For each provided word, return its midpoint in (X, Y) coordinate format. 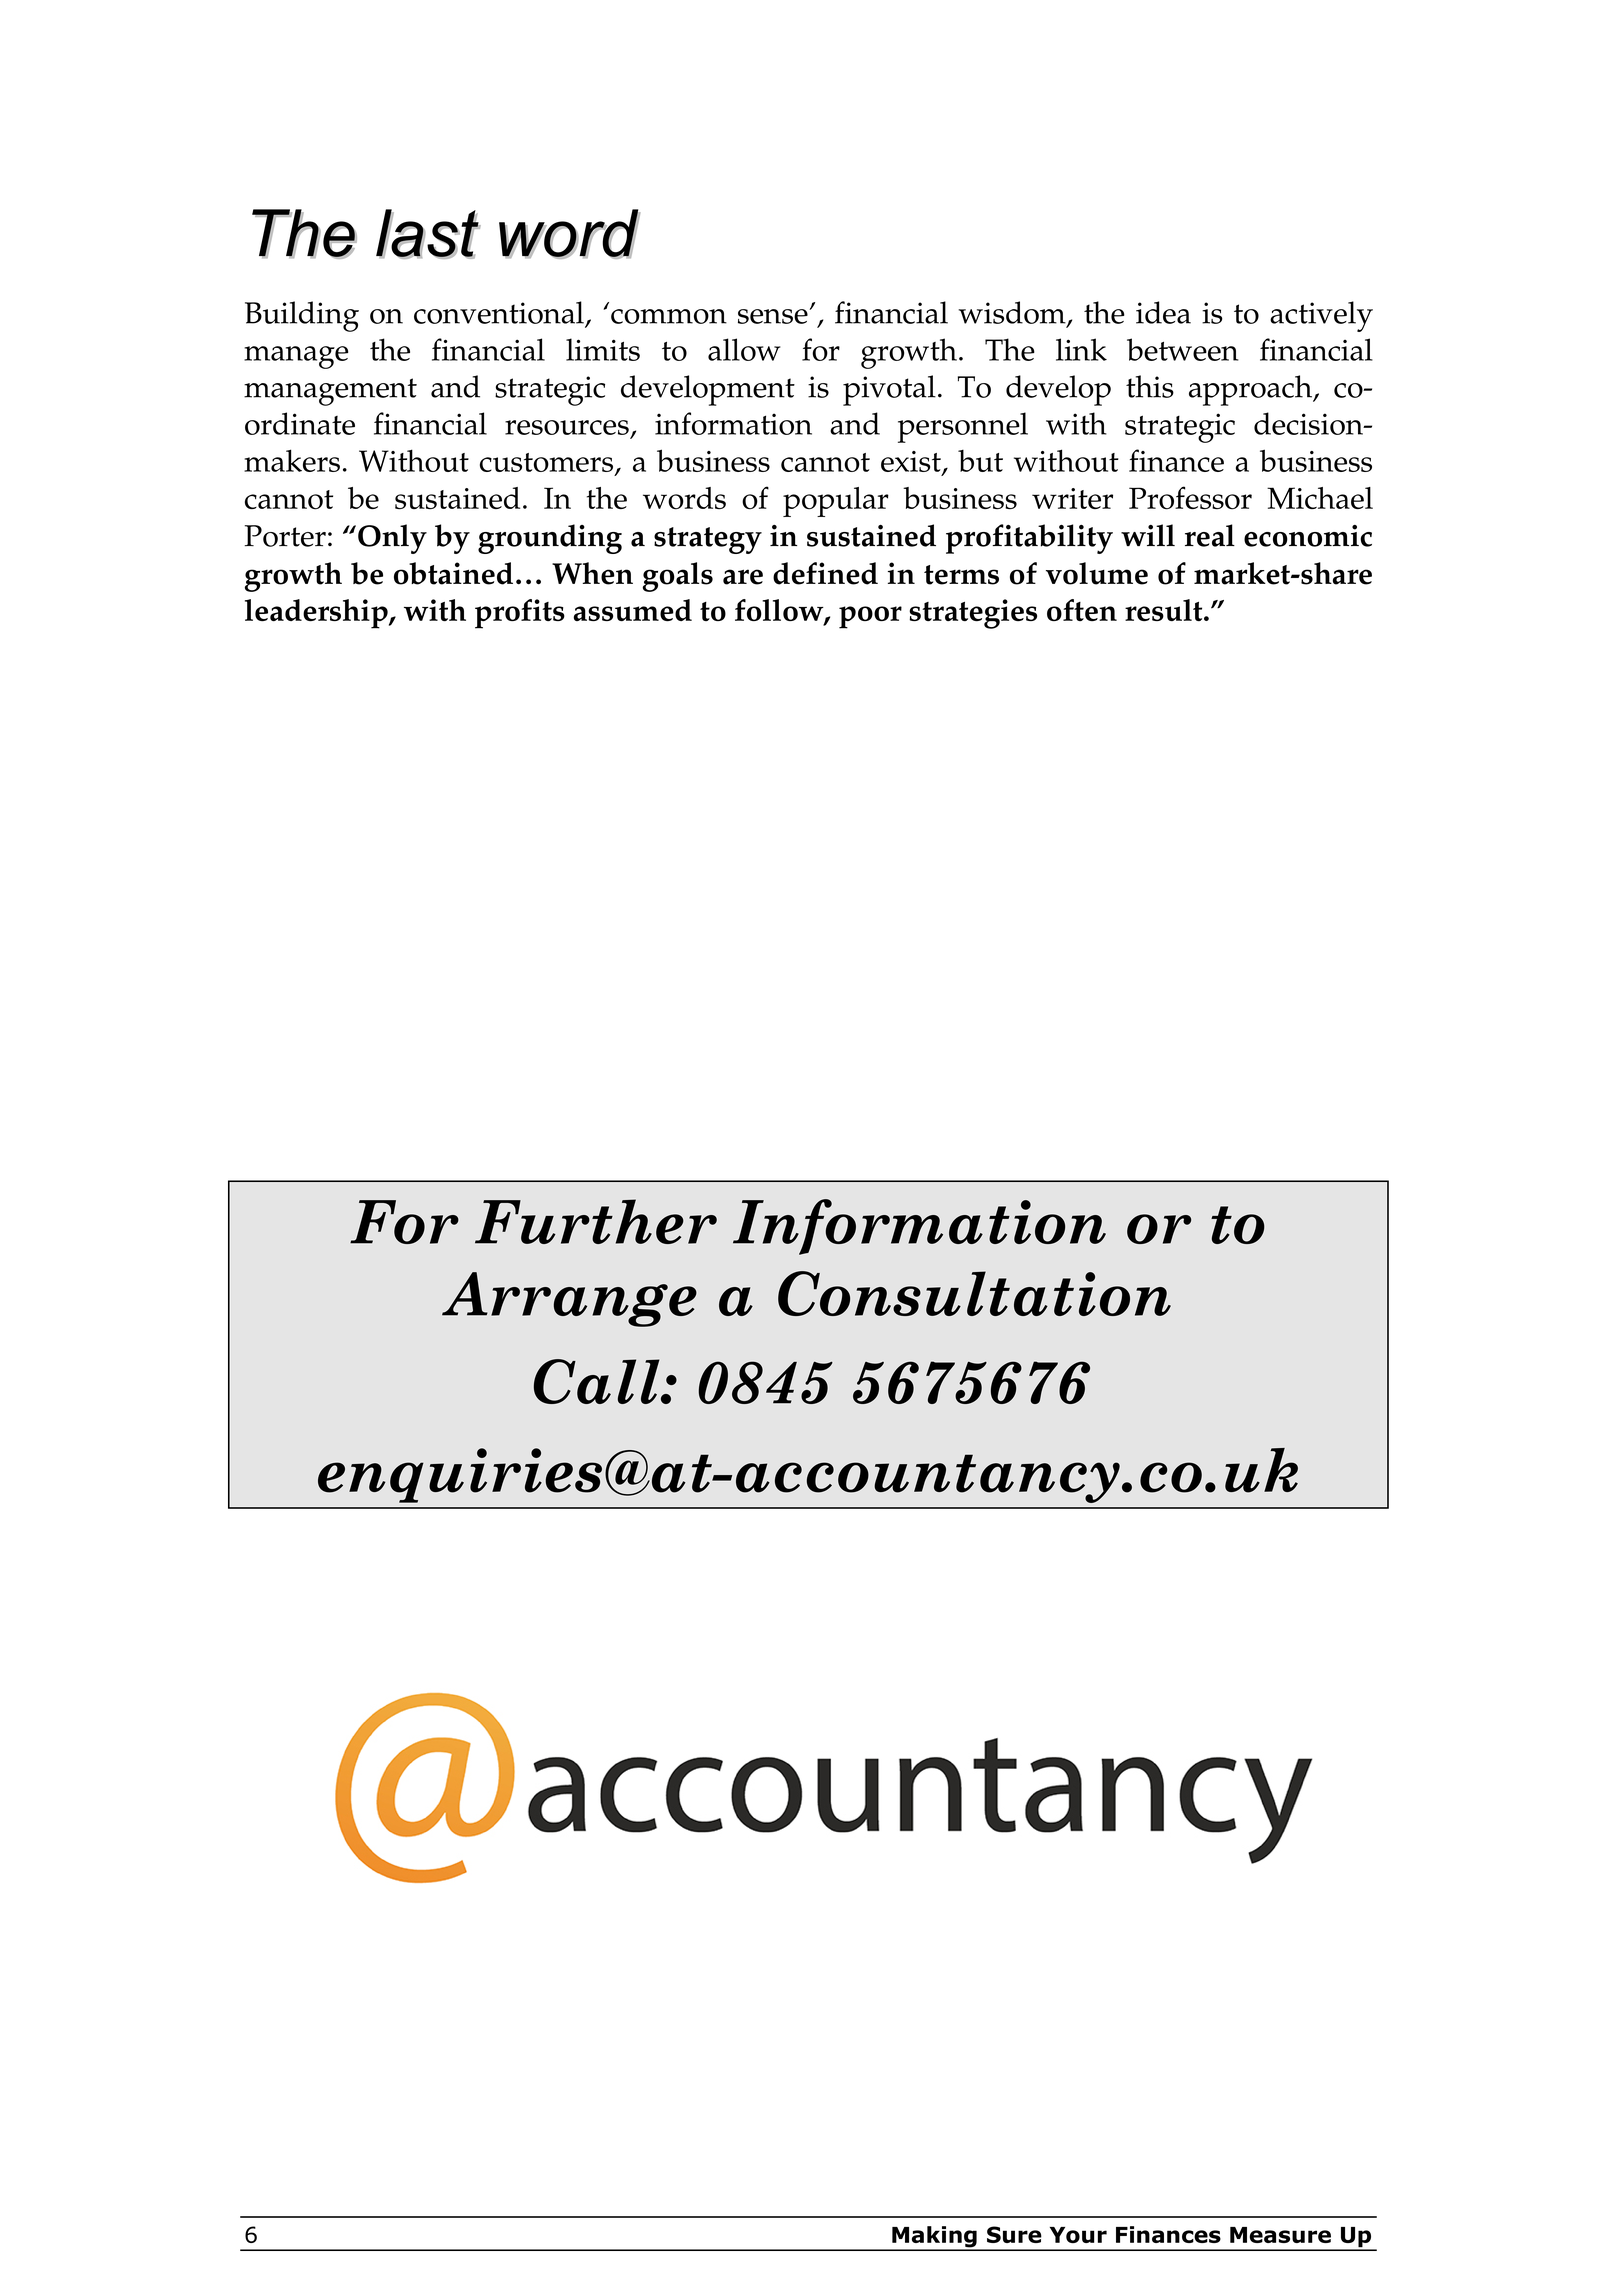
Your (1078, 2235)
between (1183, 349)
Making (934, 2238)
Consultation (974, 1293)
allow (744, 349)
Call (598, 1381)
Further (596, 1221)
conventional (499, 312)
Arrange (569, 1299)
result (1165, 610)
